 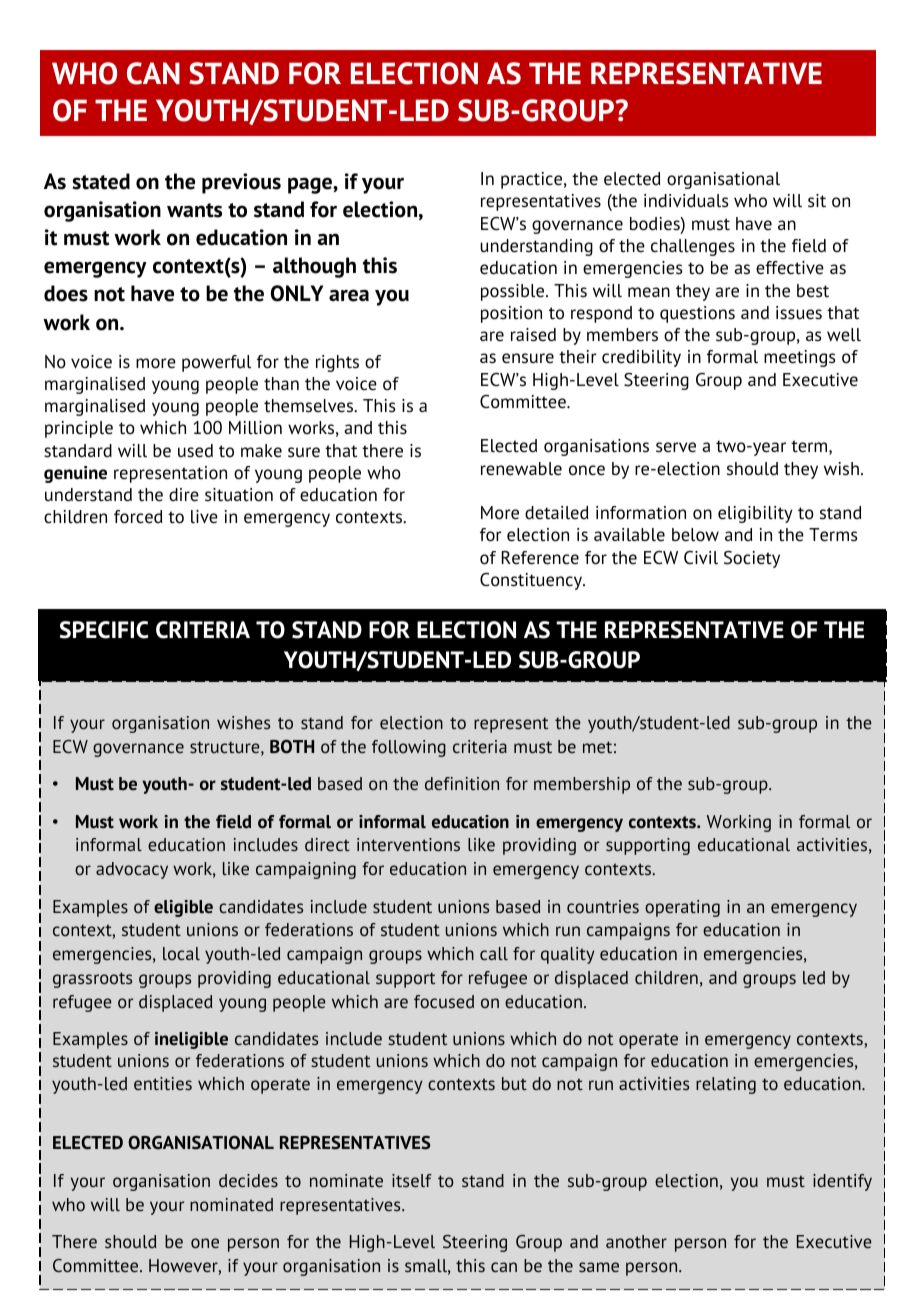 What do you see at coordinates (521, 469) in the screenshot?
I see `renewable` at bounding box center [521, 469].
